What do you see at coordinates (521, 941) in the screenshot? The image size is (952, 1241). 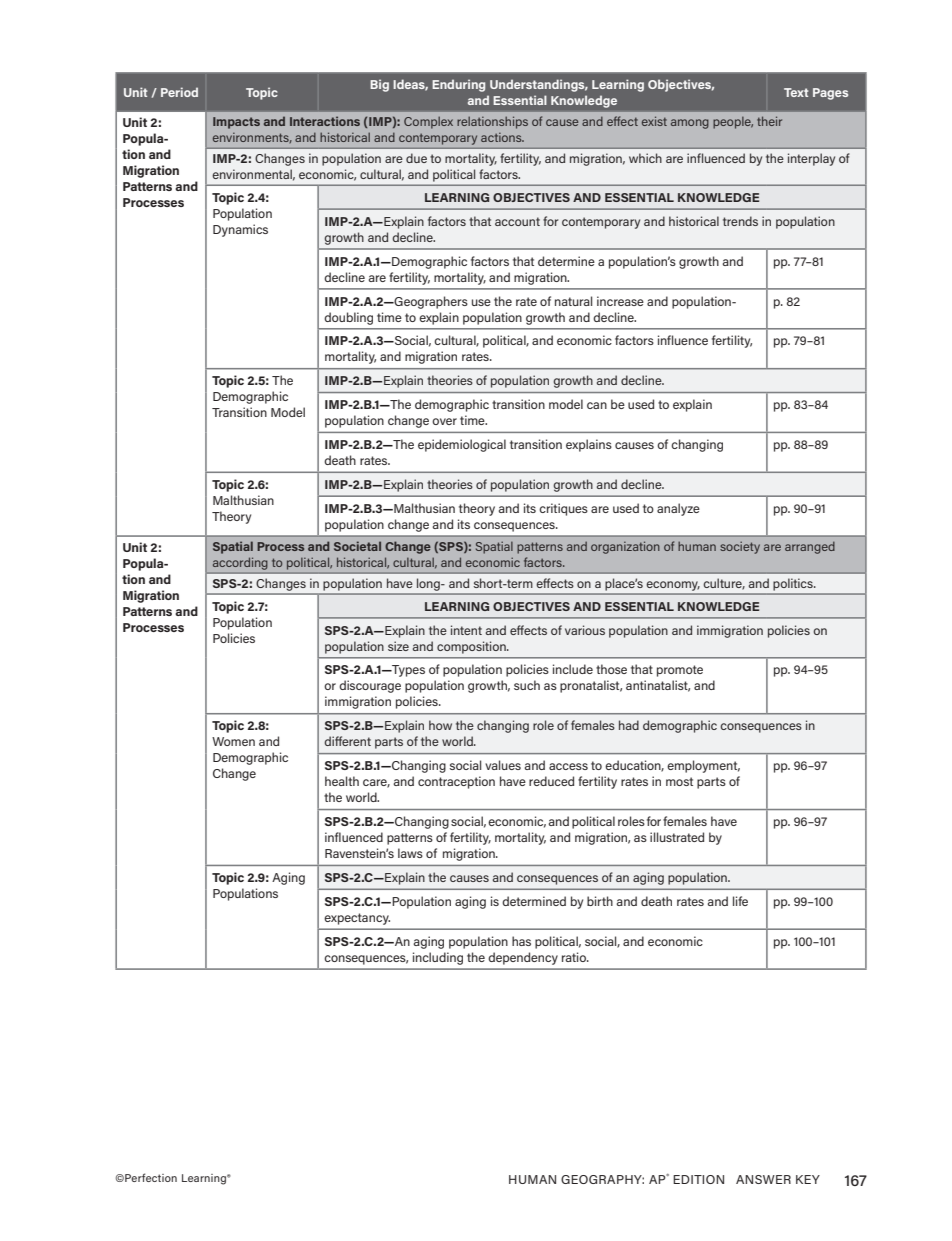 I see `has` at bounding box center [521, 941].
